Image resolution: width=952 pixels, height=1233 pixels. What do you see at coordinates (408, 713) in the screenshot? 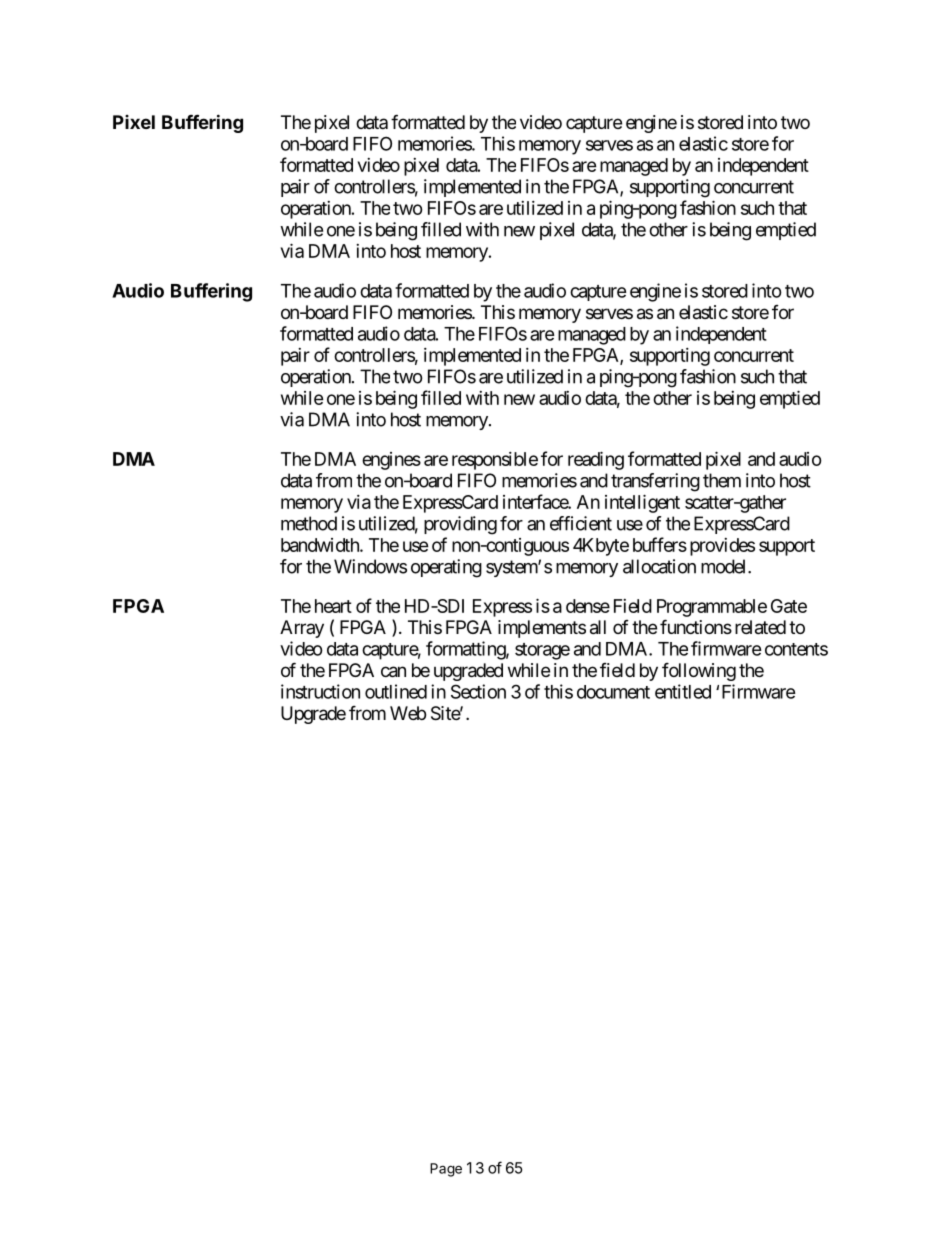
I see `Web` at bounding box center [408, 713].
